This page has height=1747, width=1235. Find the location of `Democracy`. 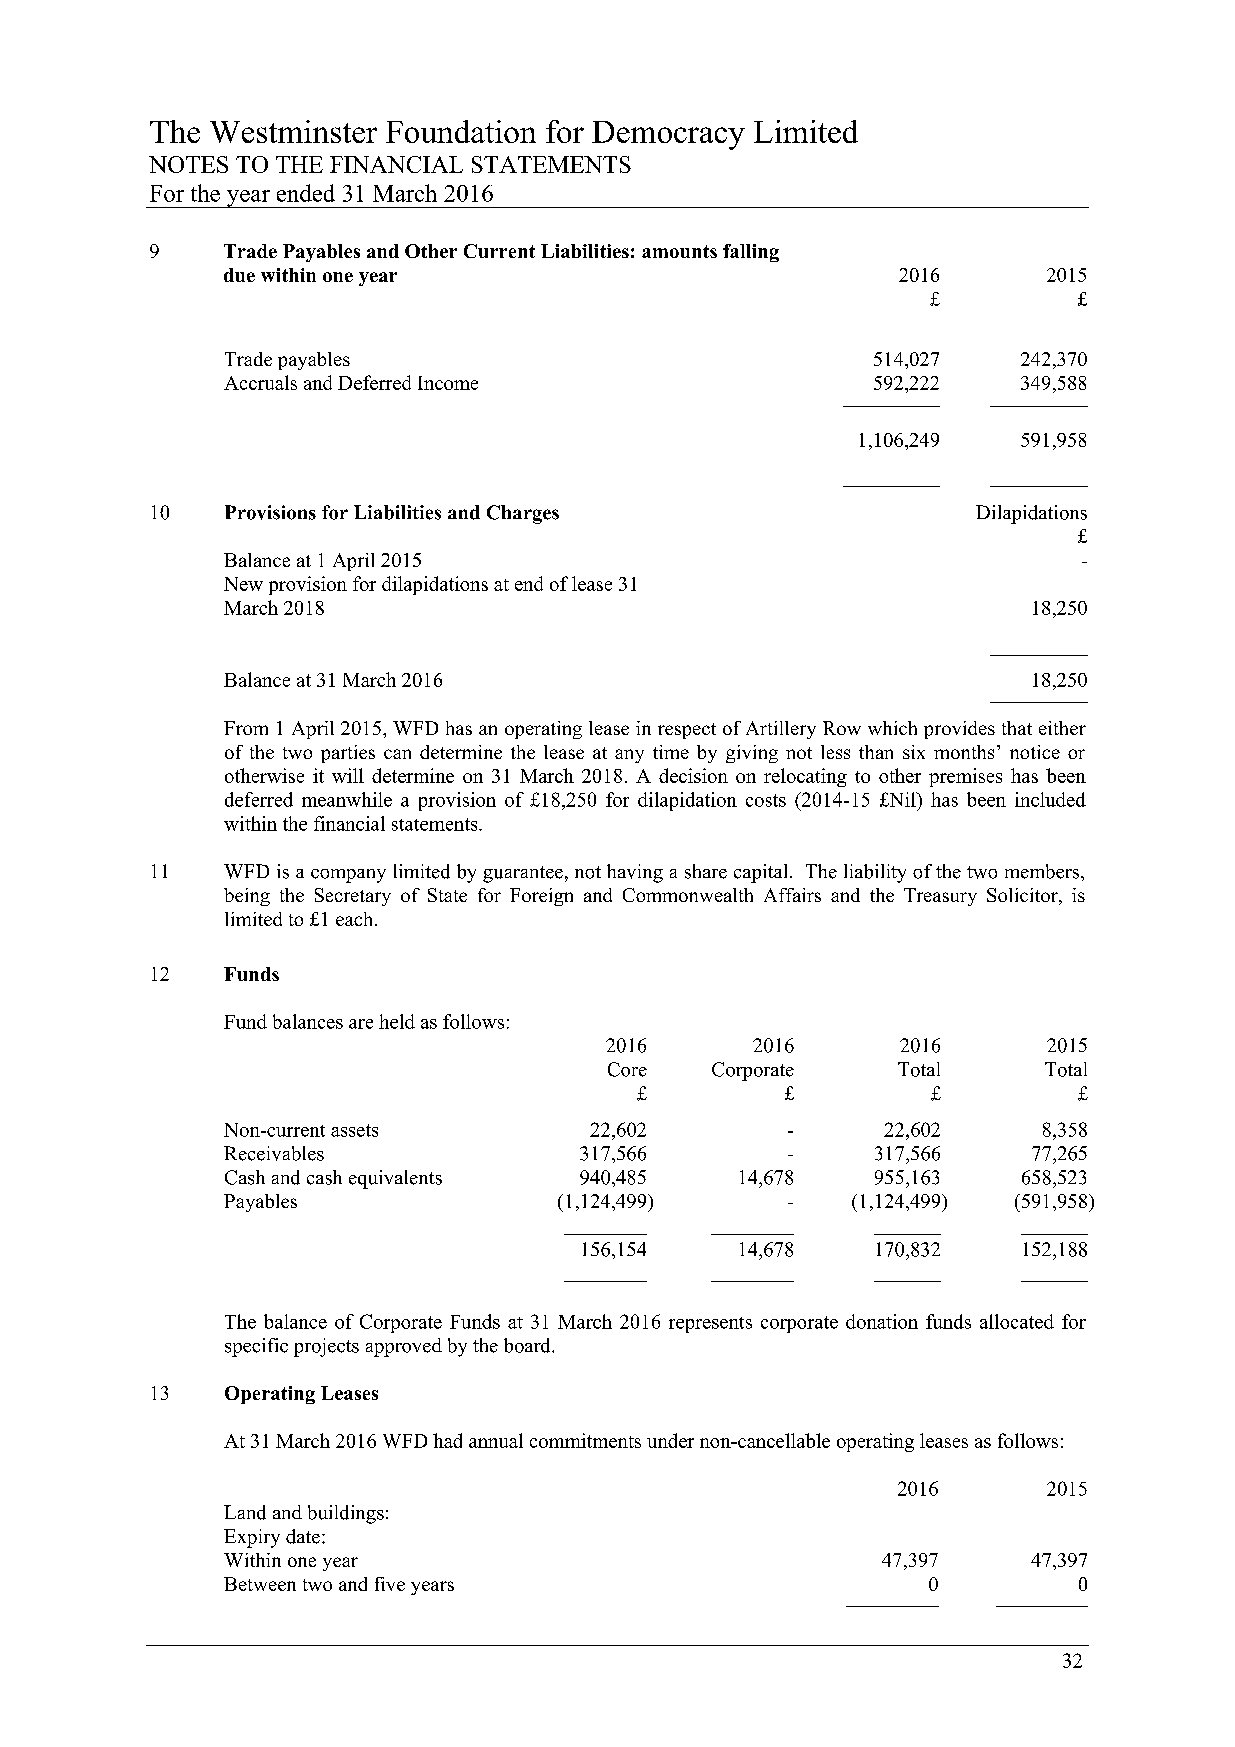

Democracy is located at coordinates (668, 135).
